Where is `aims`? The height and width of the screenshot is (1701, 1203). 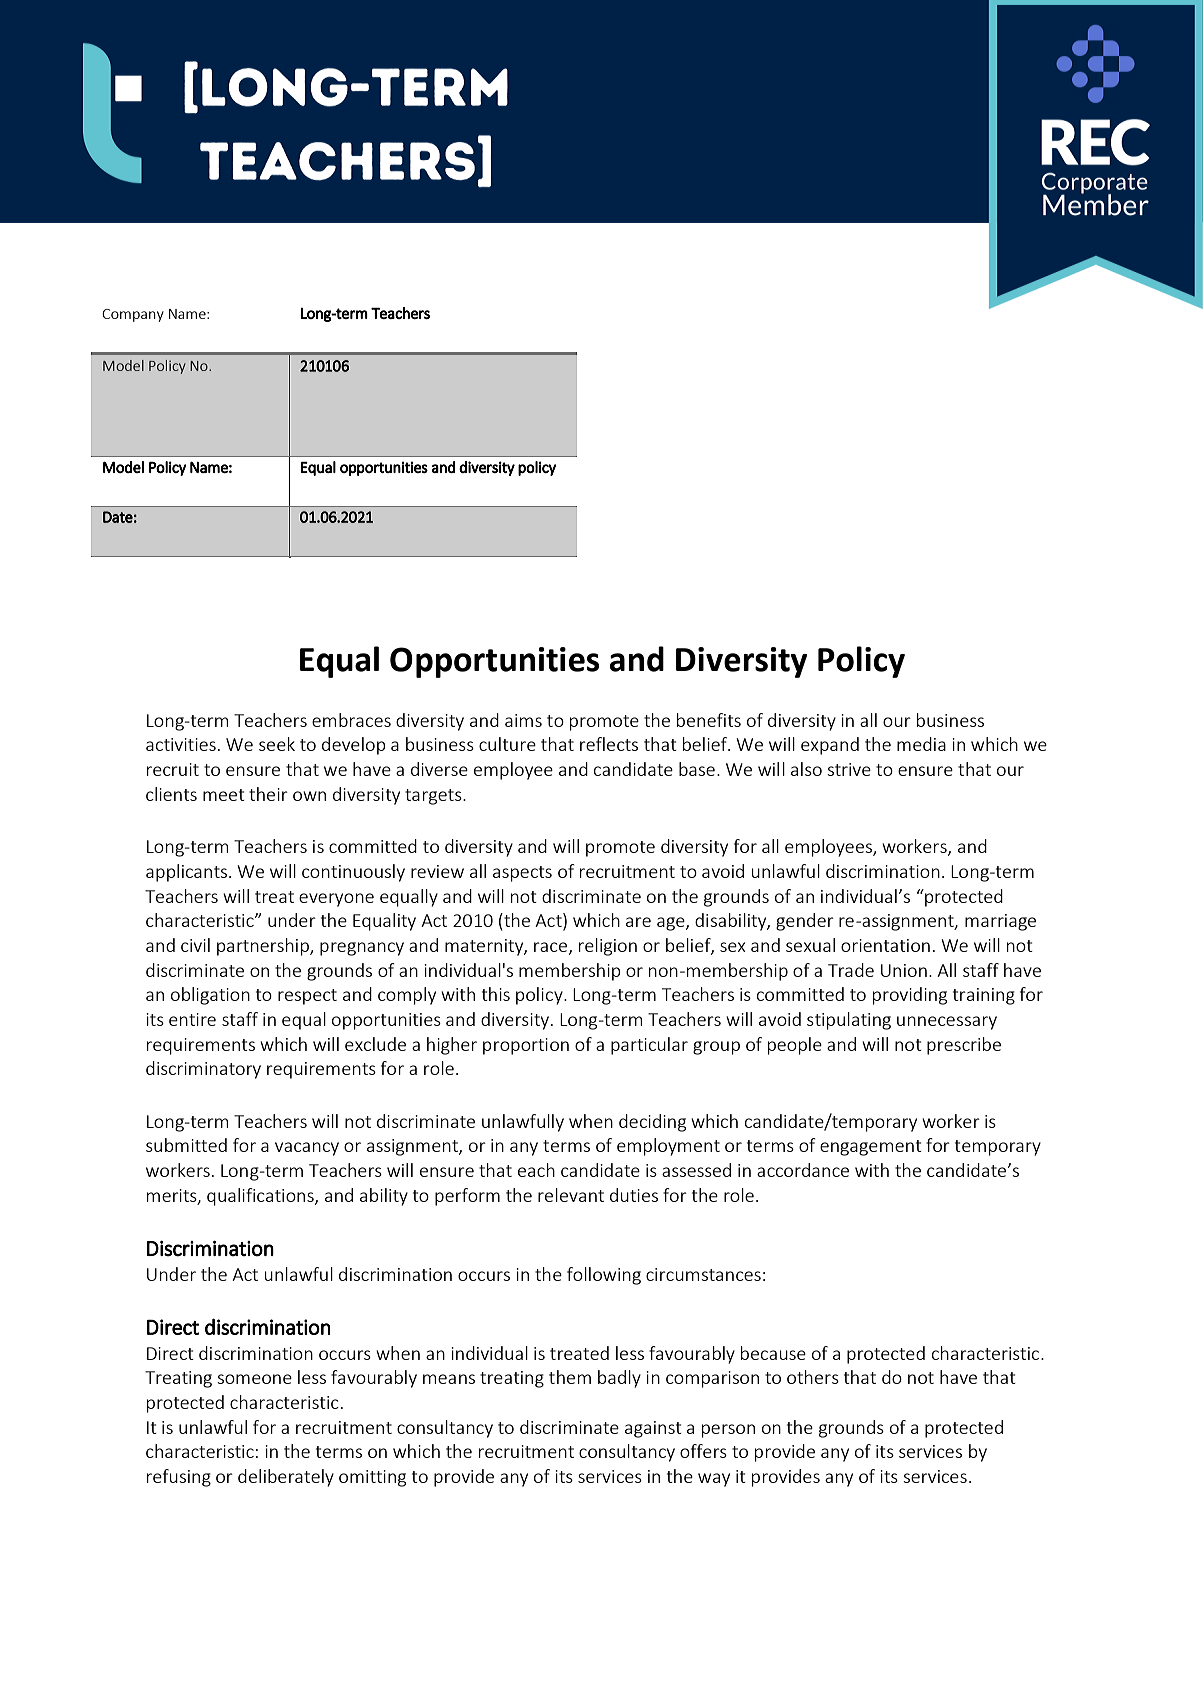
aims is located at coordinates (523, 720).
